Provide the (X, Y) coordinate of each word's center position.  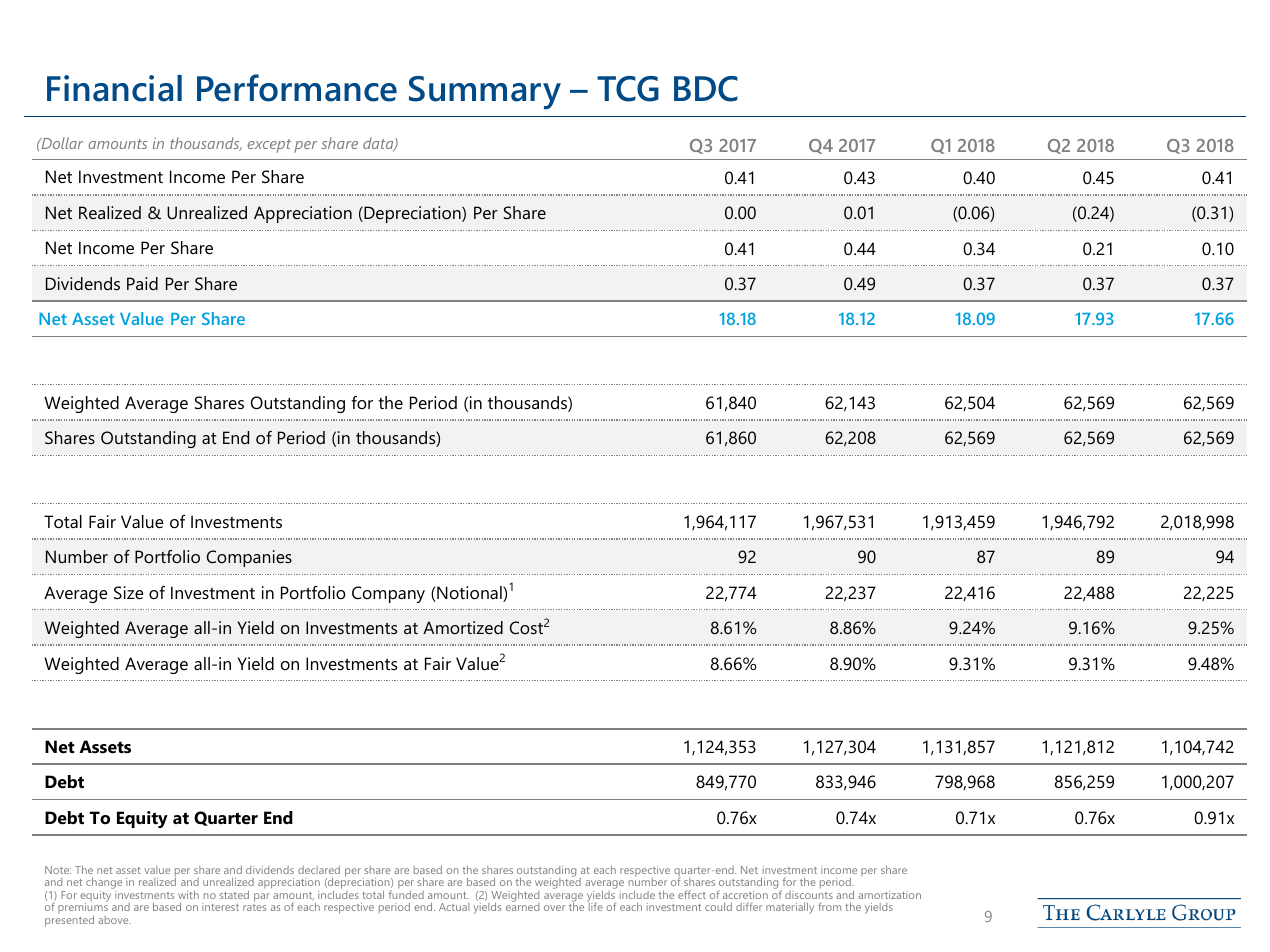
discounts (809, 895)
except (269, 146)
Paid (142, 283)
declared (319, 870)
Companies (249, 558)
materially (790, 908)
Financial (114, 88)
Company (388, 594)
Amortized (463, 627)
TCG (628, 89)
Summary (485, 93)
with (188, 895)
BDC (706, 89)
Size (129, 593)
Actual (454, 907)
